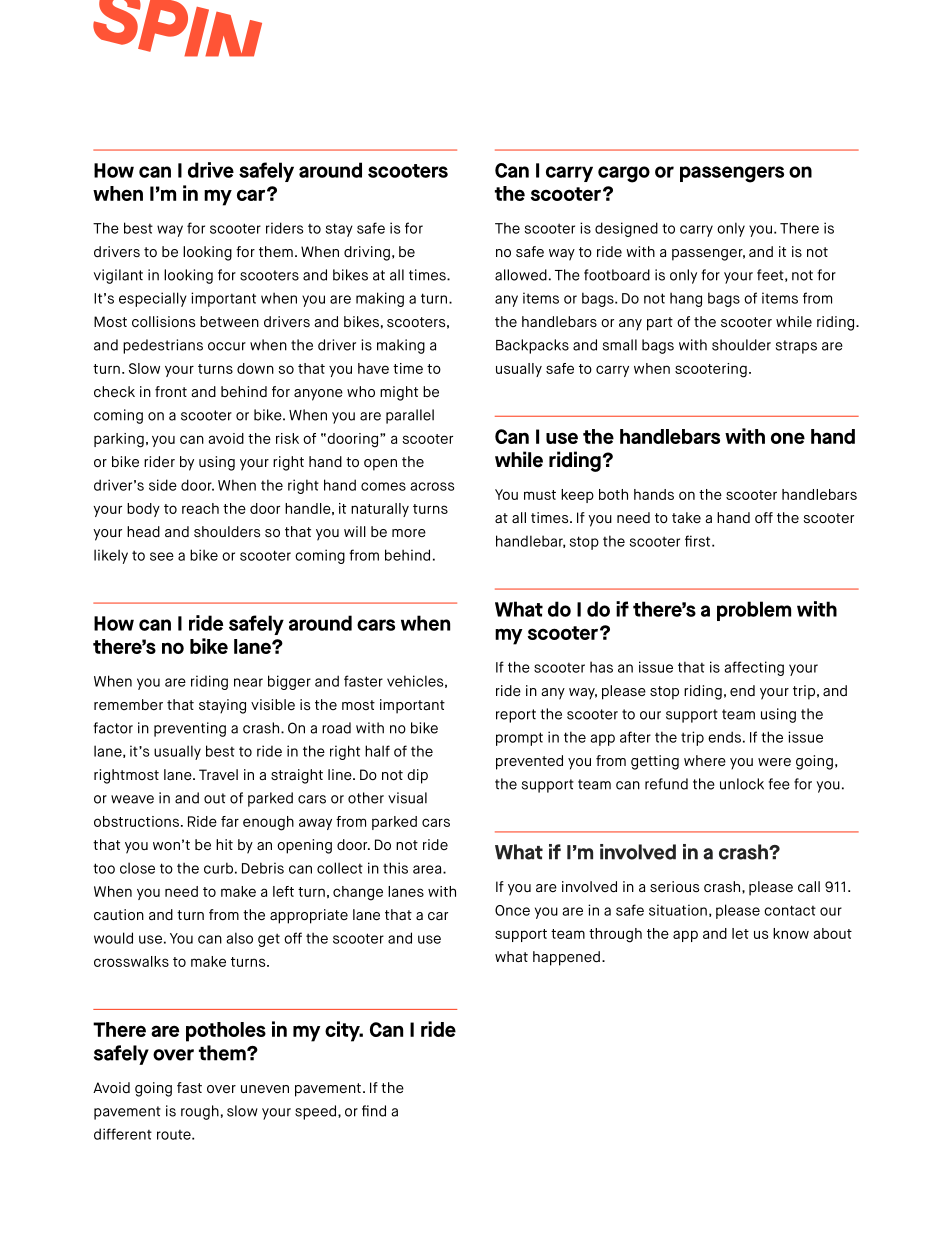  Describe the element at coordinates (512, 910) in the page. I see `Once` at that location.
